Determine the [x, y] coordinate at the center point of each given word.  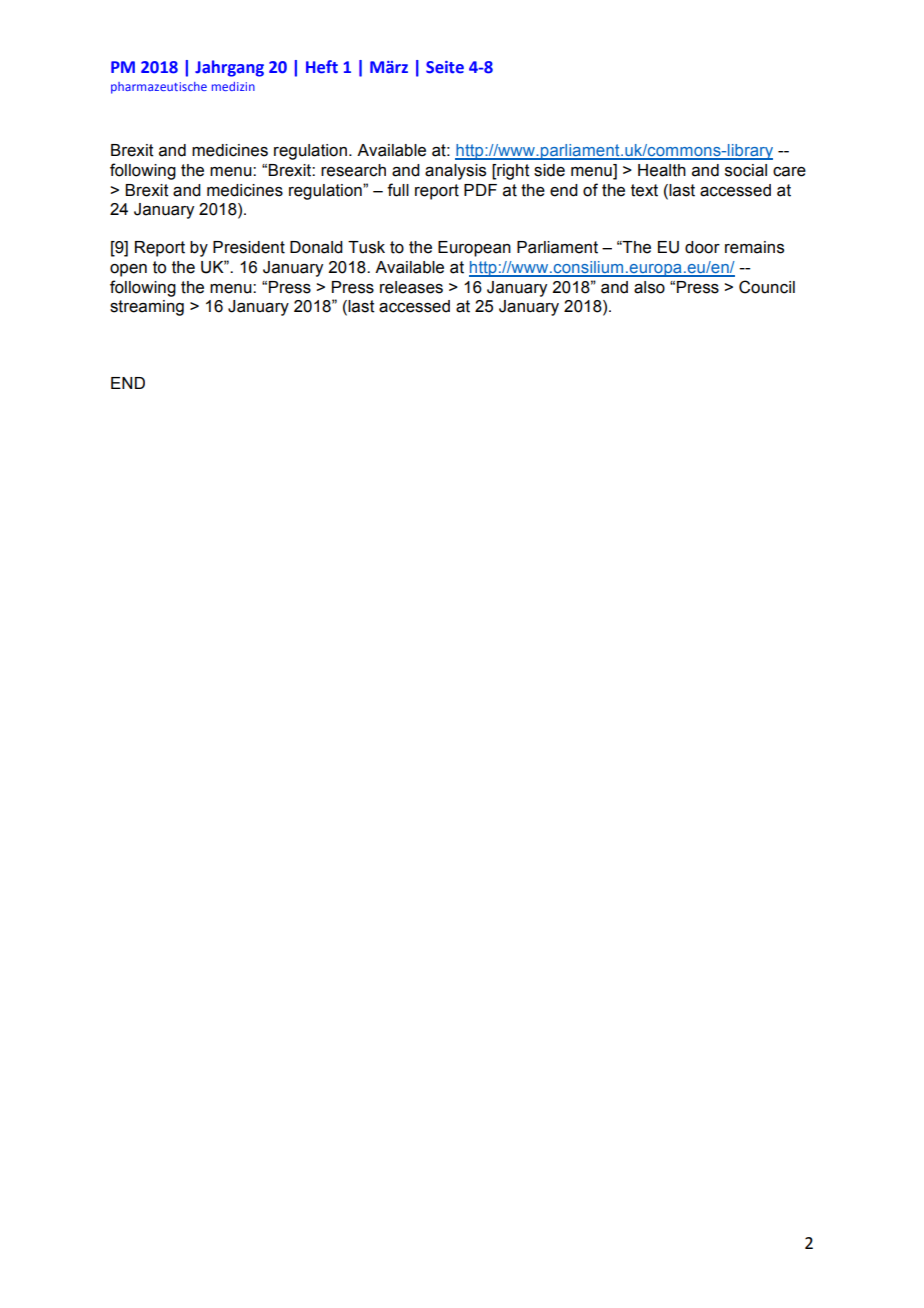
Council [767, 287]
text [644, 190]
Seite [445, 67]
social [746, 170]
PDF [480, 190]
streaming [147, 308]
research [353, 170]
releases [411, 287]
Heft [322, 67]
